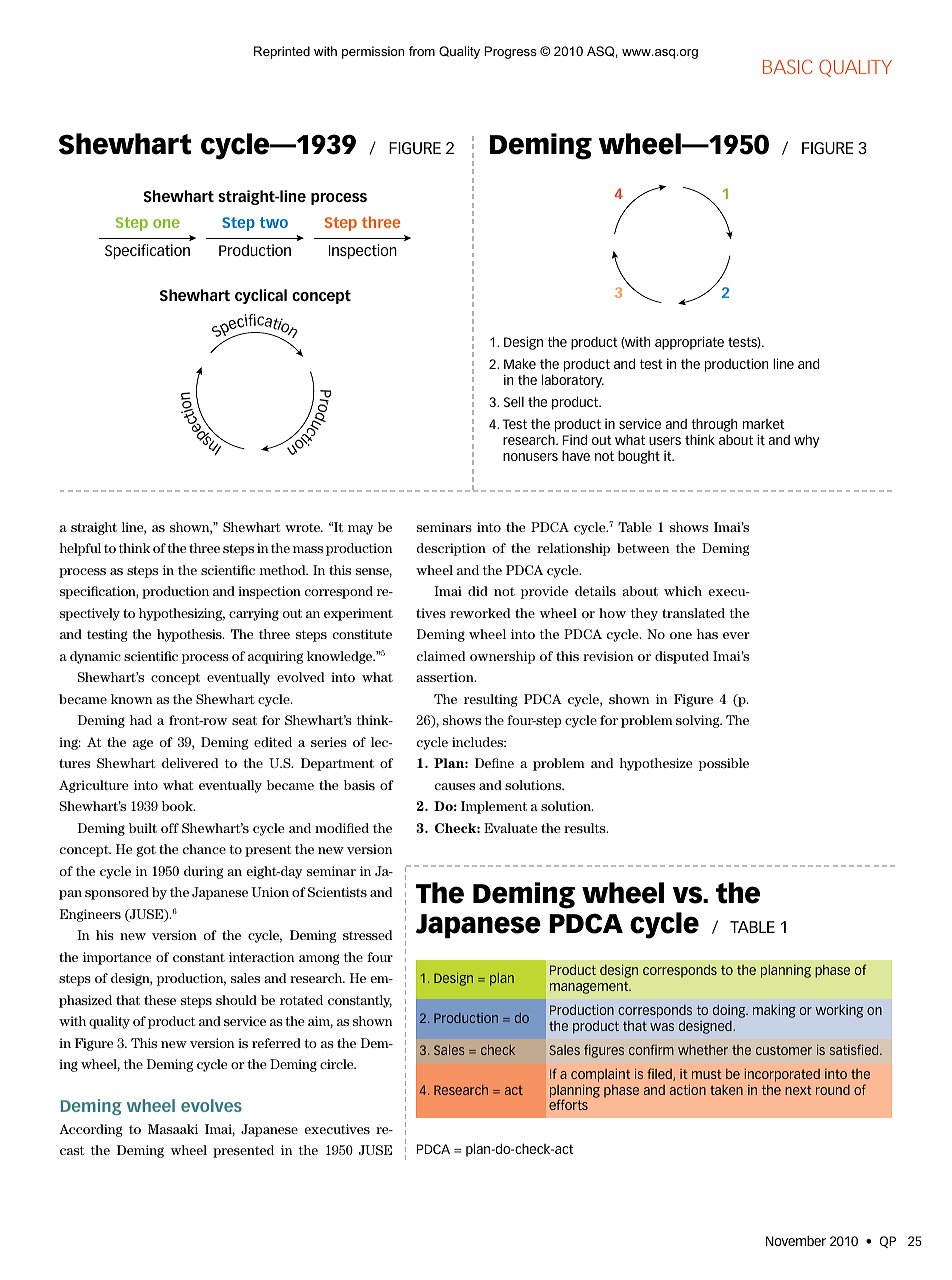  I want to click on off, so click(170, 828).
